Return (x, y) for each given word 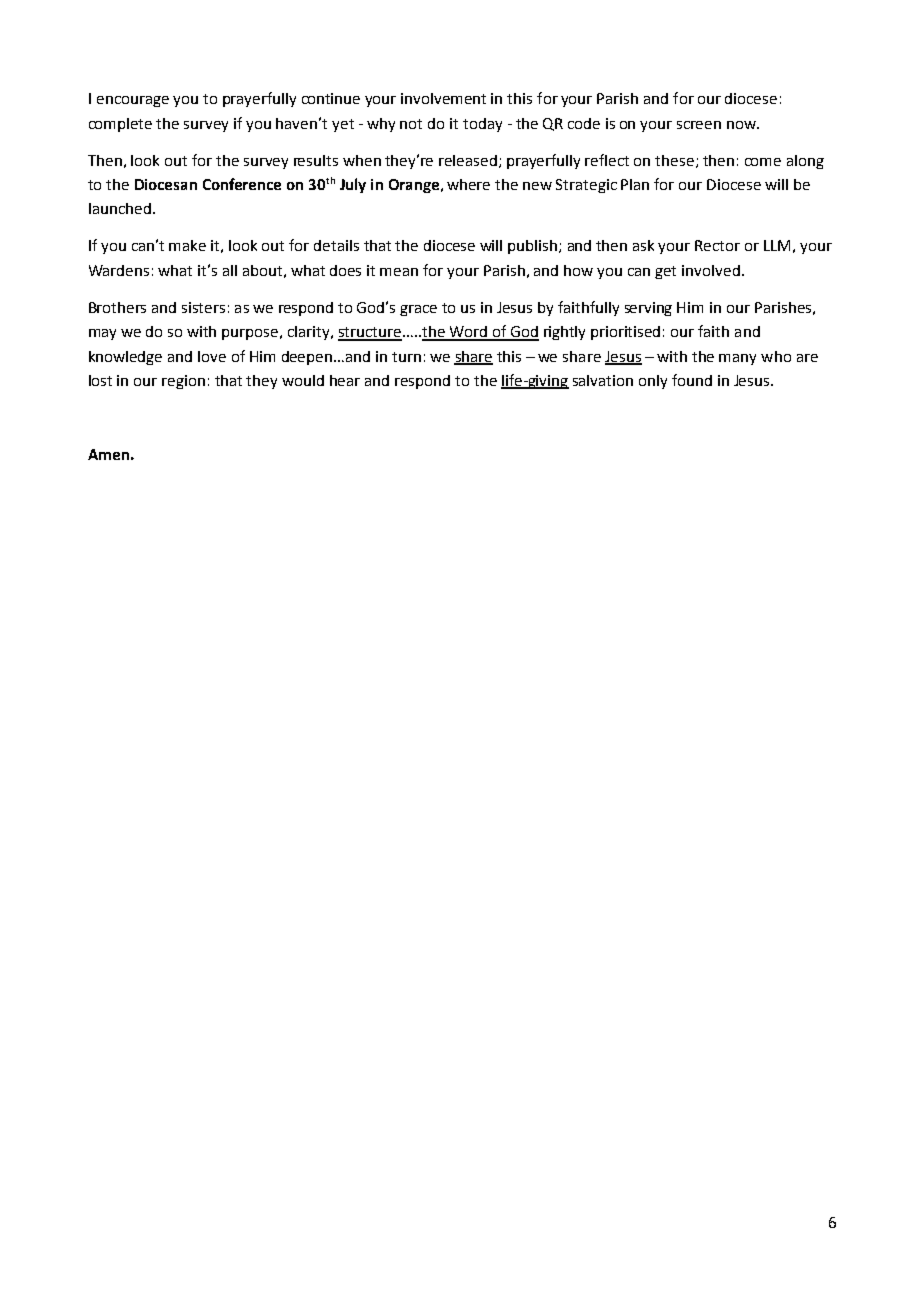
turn (406, 357)
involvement (443, 98)
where (468, 184)
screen (699, 125)
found (692, 380)
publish (534, 247)
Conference (242, 184)
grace (418, 310)
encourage (133, 101)
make (187, 245)
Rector (717, 245)
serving (648, 309)
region (183, 382)
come (763, 162)
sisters (203, 307)
